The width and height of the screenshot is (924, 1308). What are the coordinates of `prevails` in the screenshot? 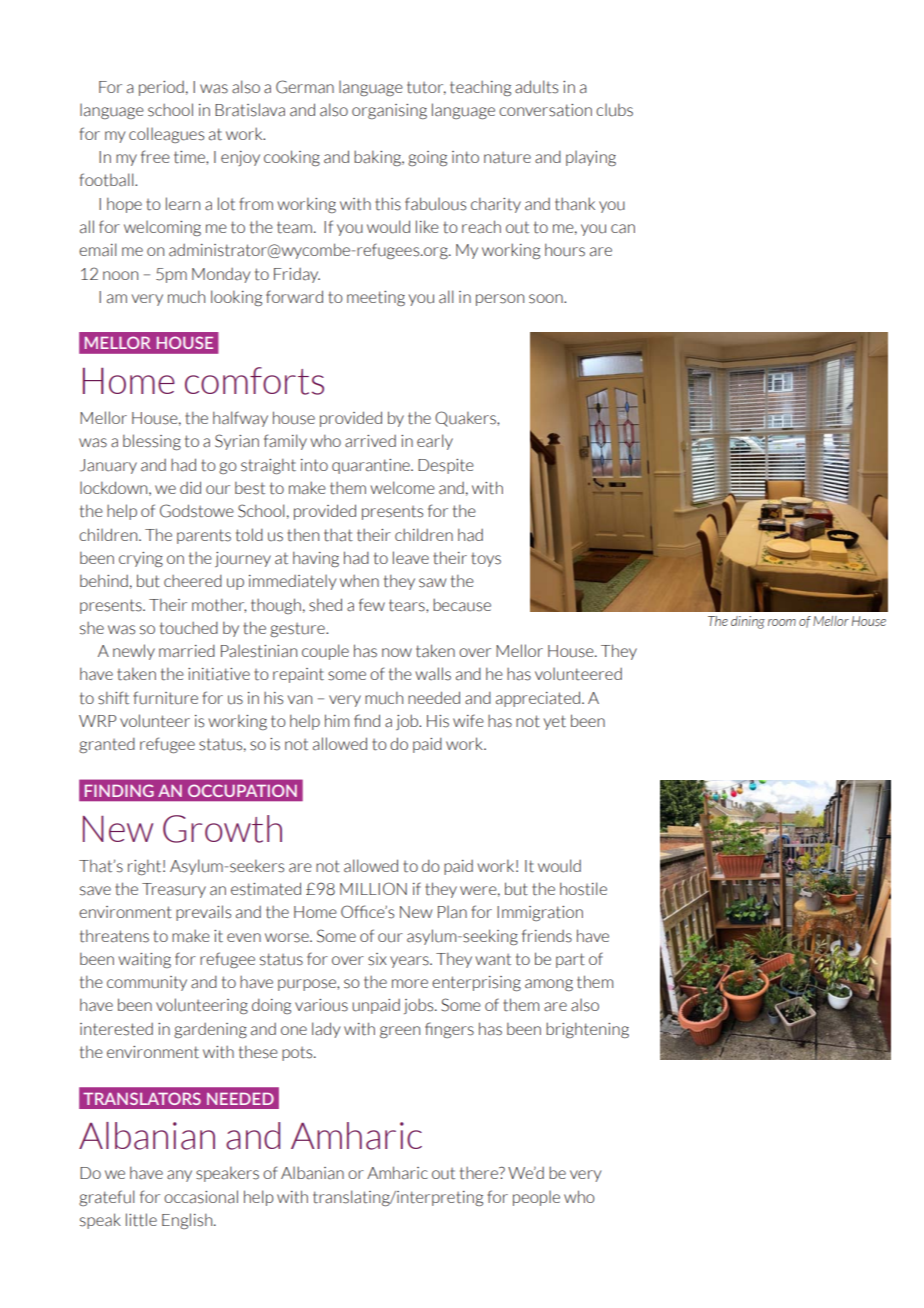 It's located at (203, 913).
